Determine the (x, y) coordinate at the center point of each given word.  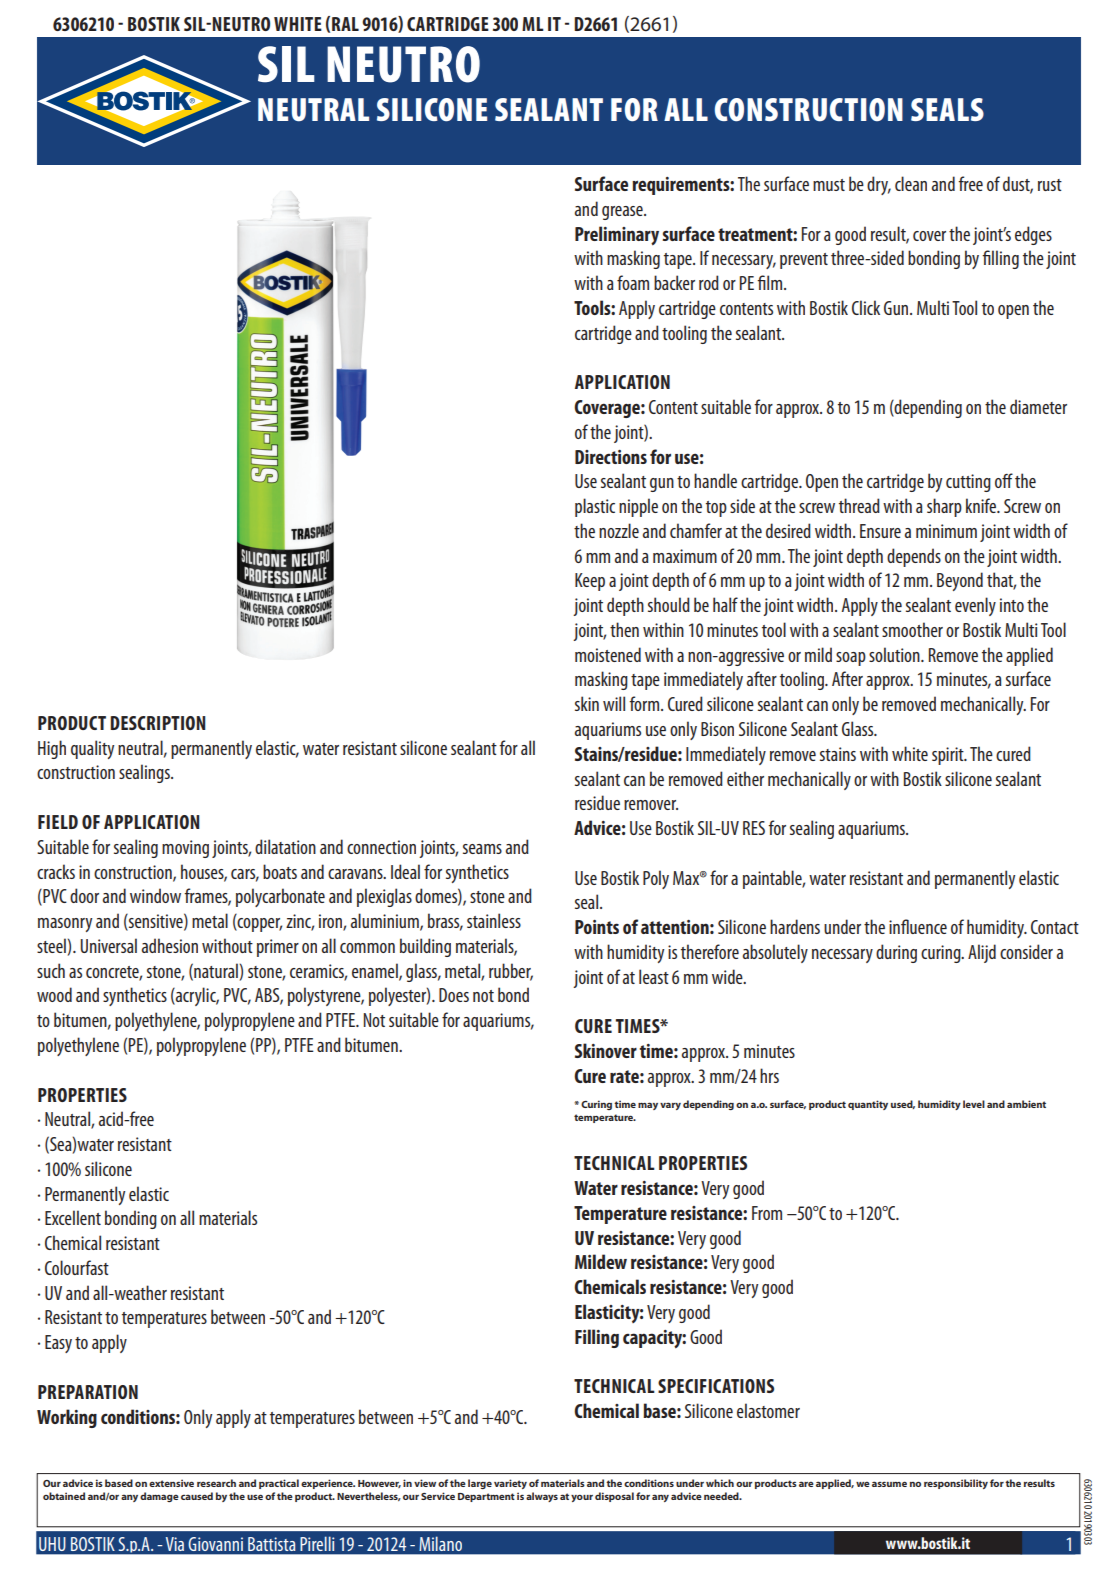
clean (911, 183)
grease (623, 213)
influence (918, 926)
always (542, 1497)
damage (159, 1497)
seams (482, 849)
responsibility (956, 1484)
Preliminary (617, 235)
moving (185, 849)
